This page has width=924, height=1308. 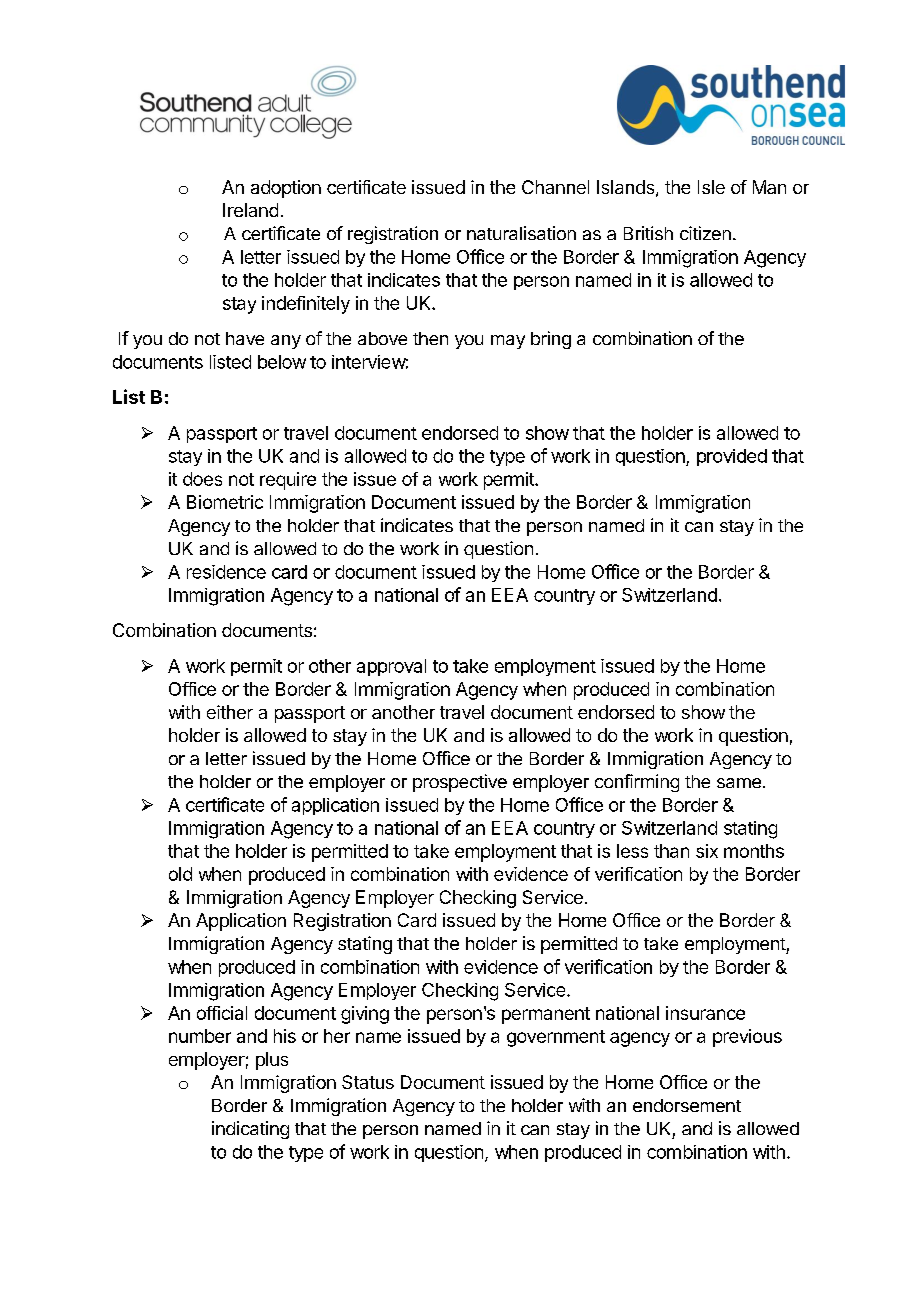 What do you see at coordinates (637, 783) in the page?
I see `confirming` at bounding box center [637, 783].
